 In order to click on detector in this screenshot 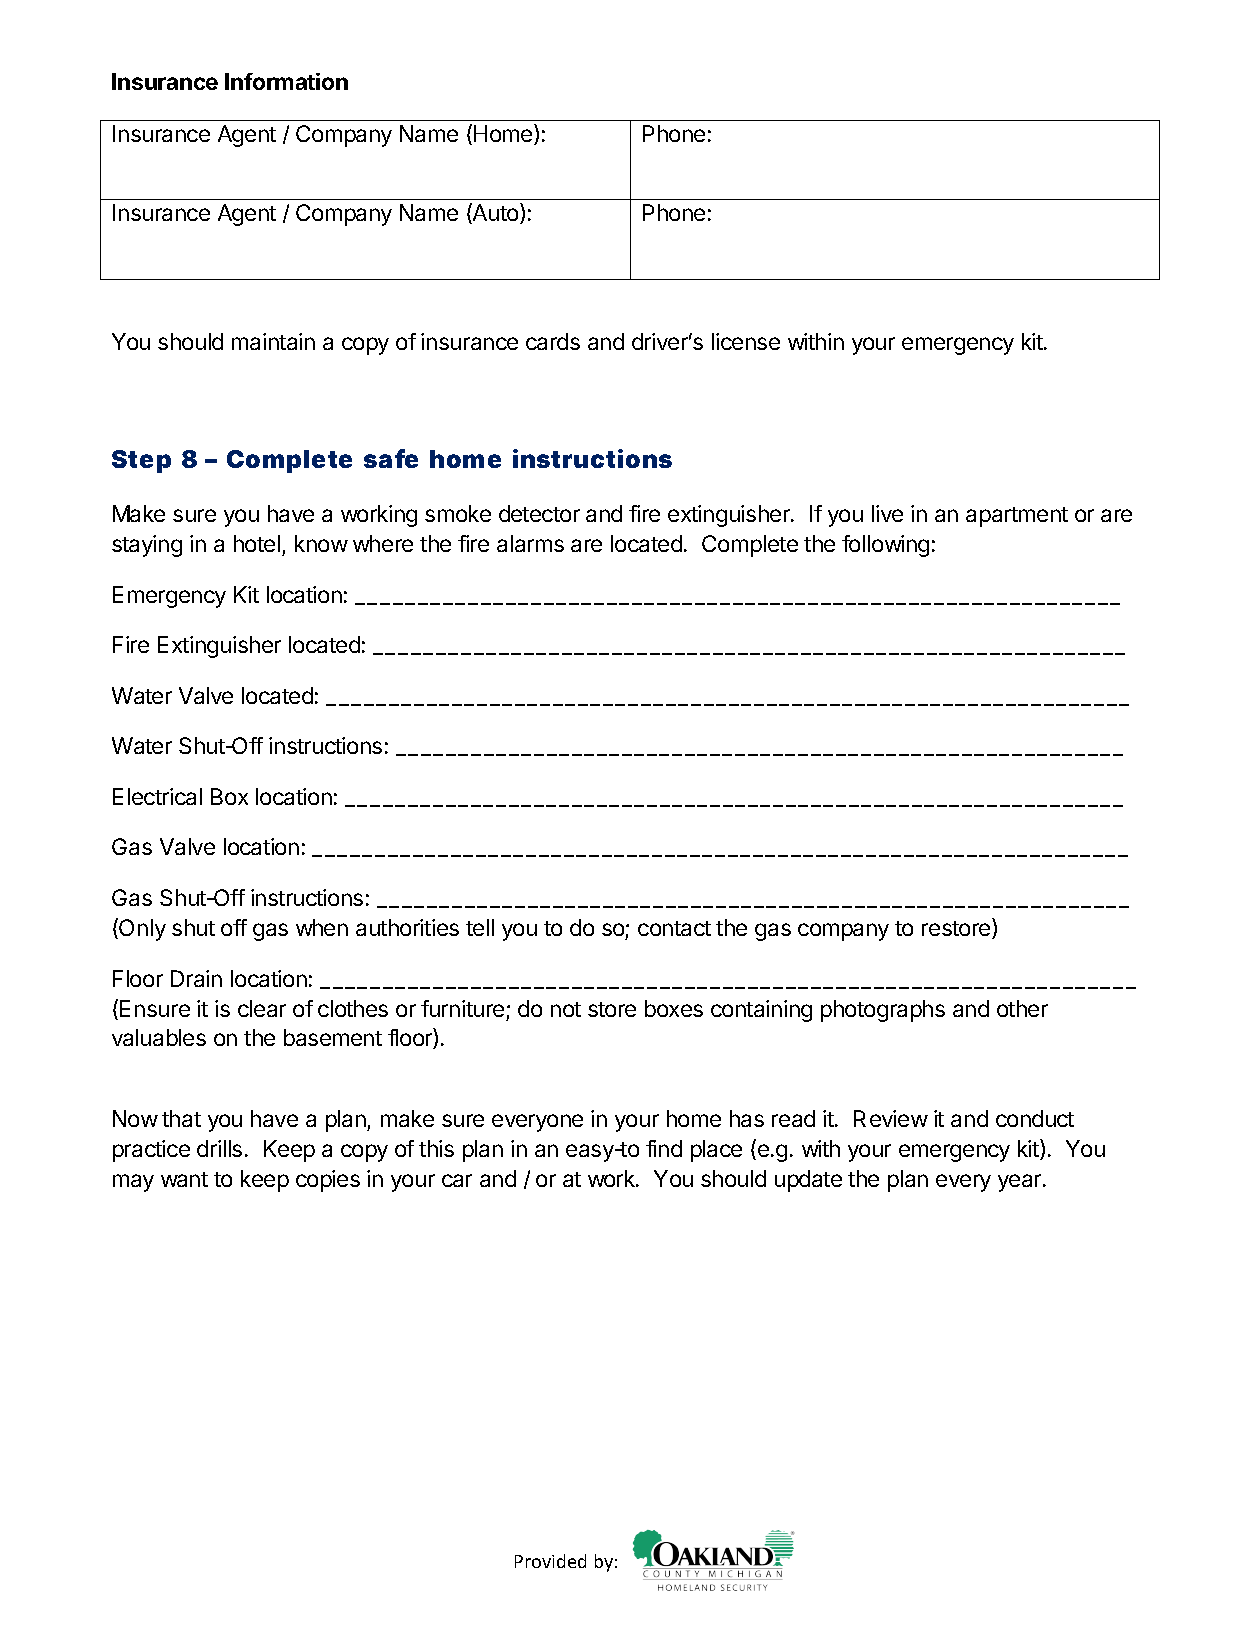, I will do `click(539, 513)`.
